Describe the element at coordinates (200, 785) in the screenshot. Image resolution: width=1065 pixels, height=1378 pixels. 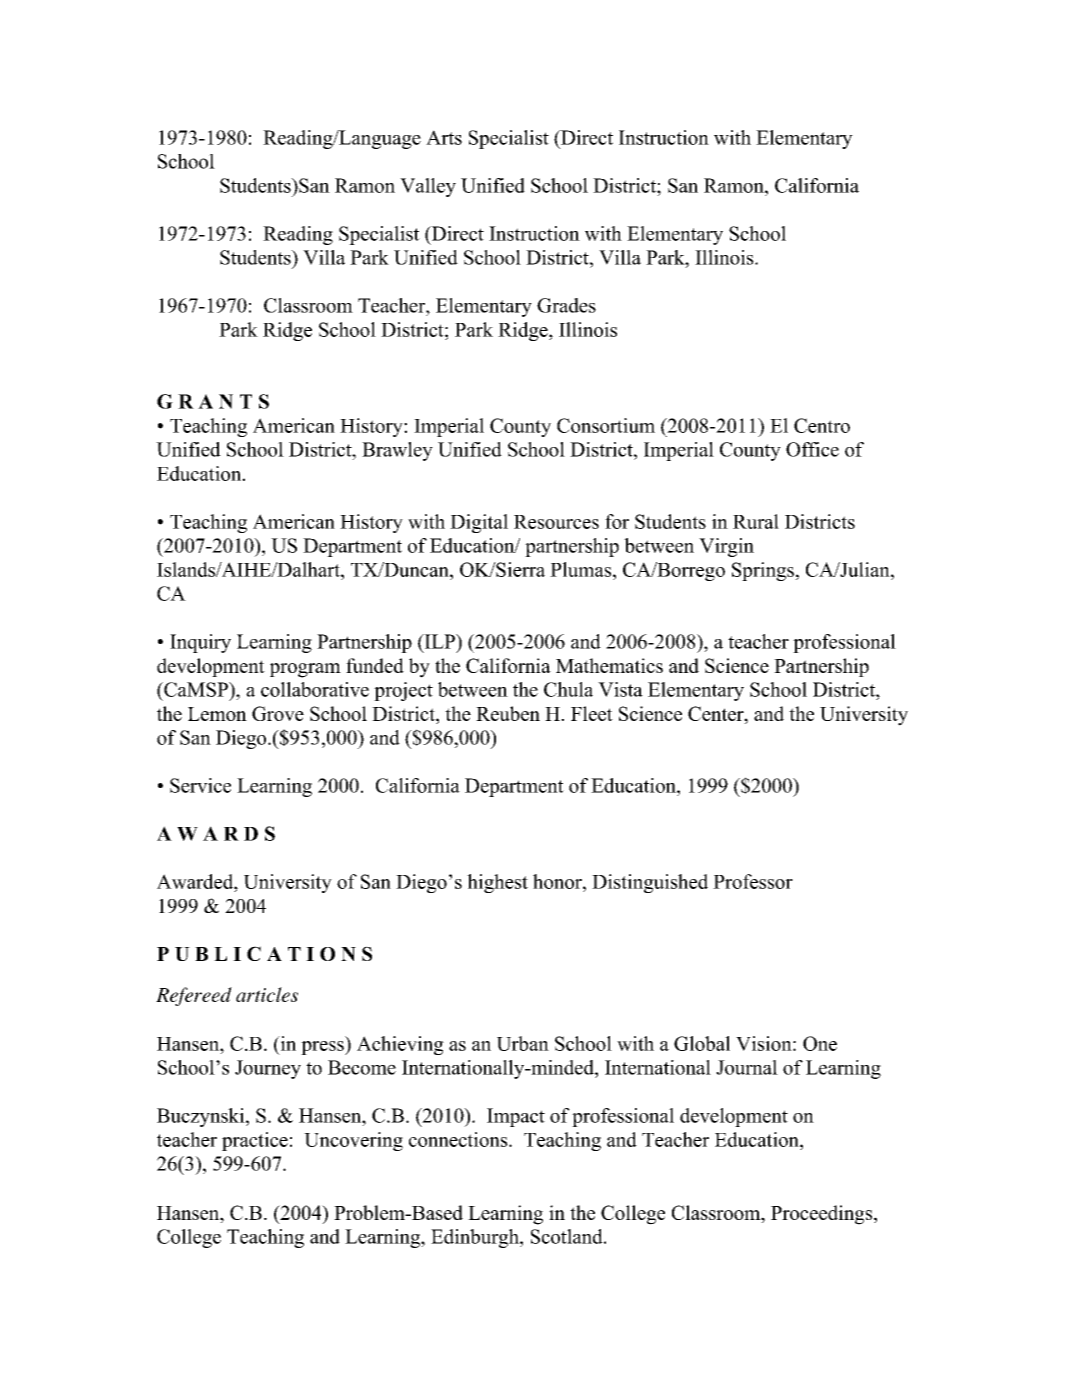
I see `Service` at that location.
